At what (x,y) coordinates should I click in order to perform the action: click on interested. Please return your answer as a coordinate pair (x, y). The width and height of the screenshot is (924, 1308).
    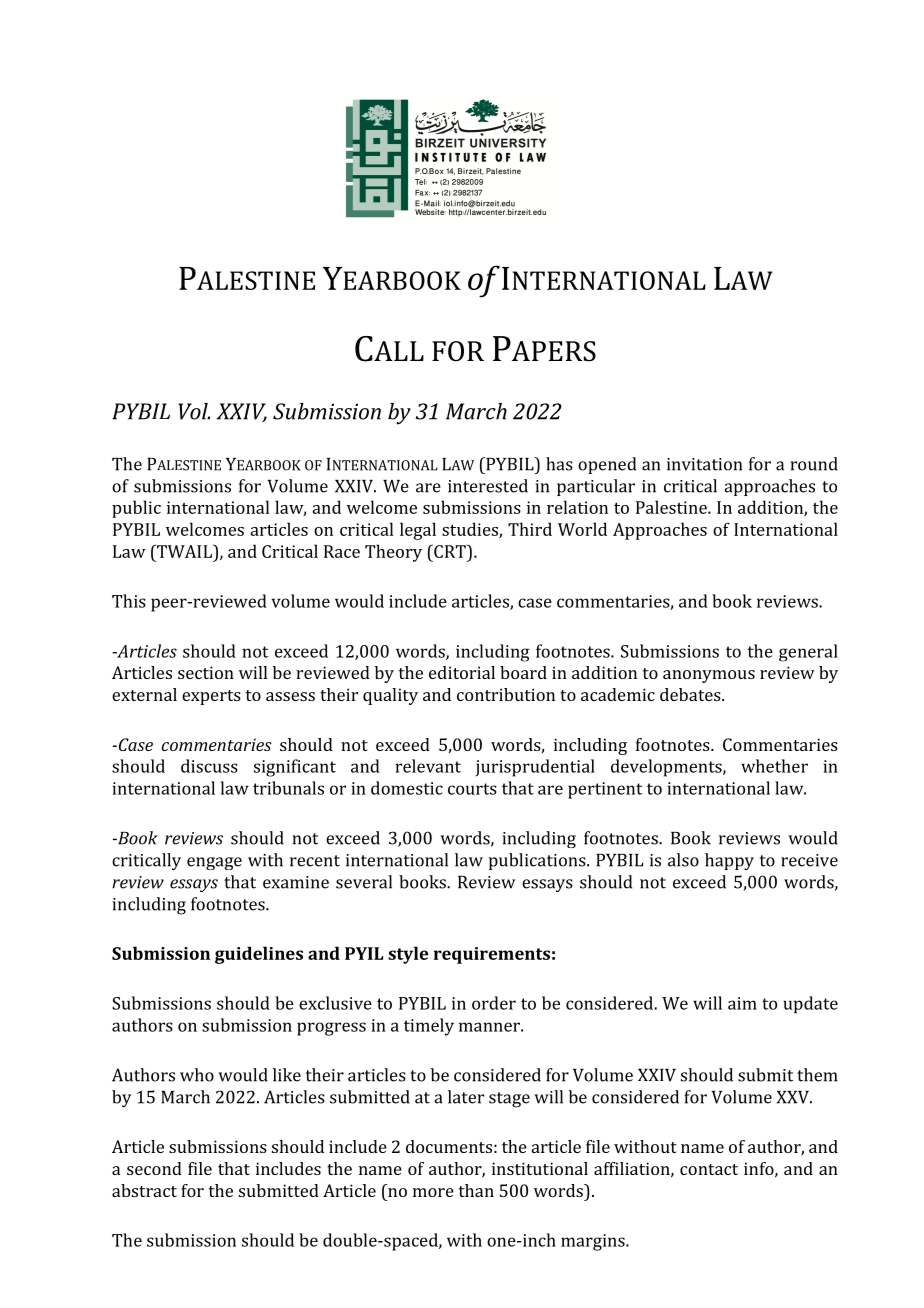
    Looking at the image, I should click on (488, 486).
